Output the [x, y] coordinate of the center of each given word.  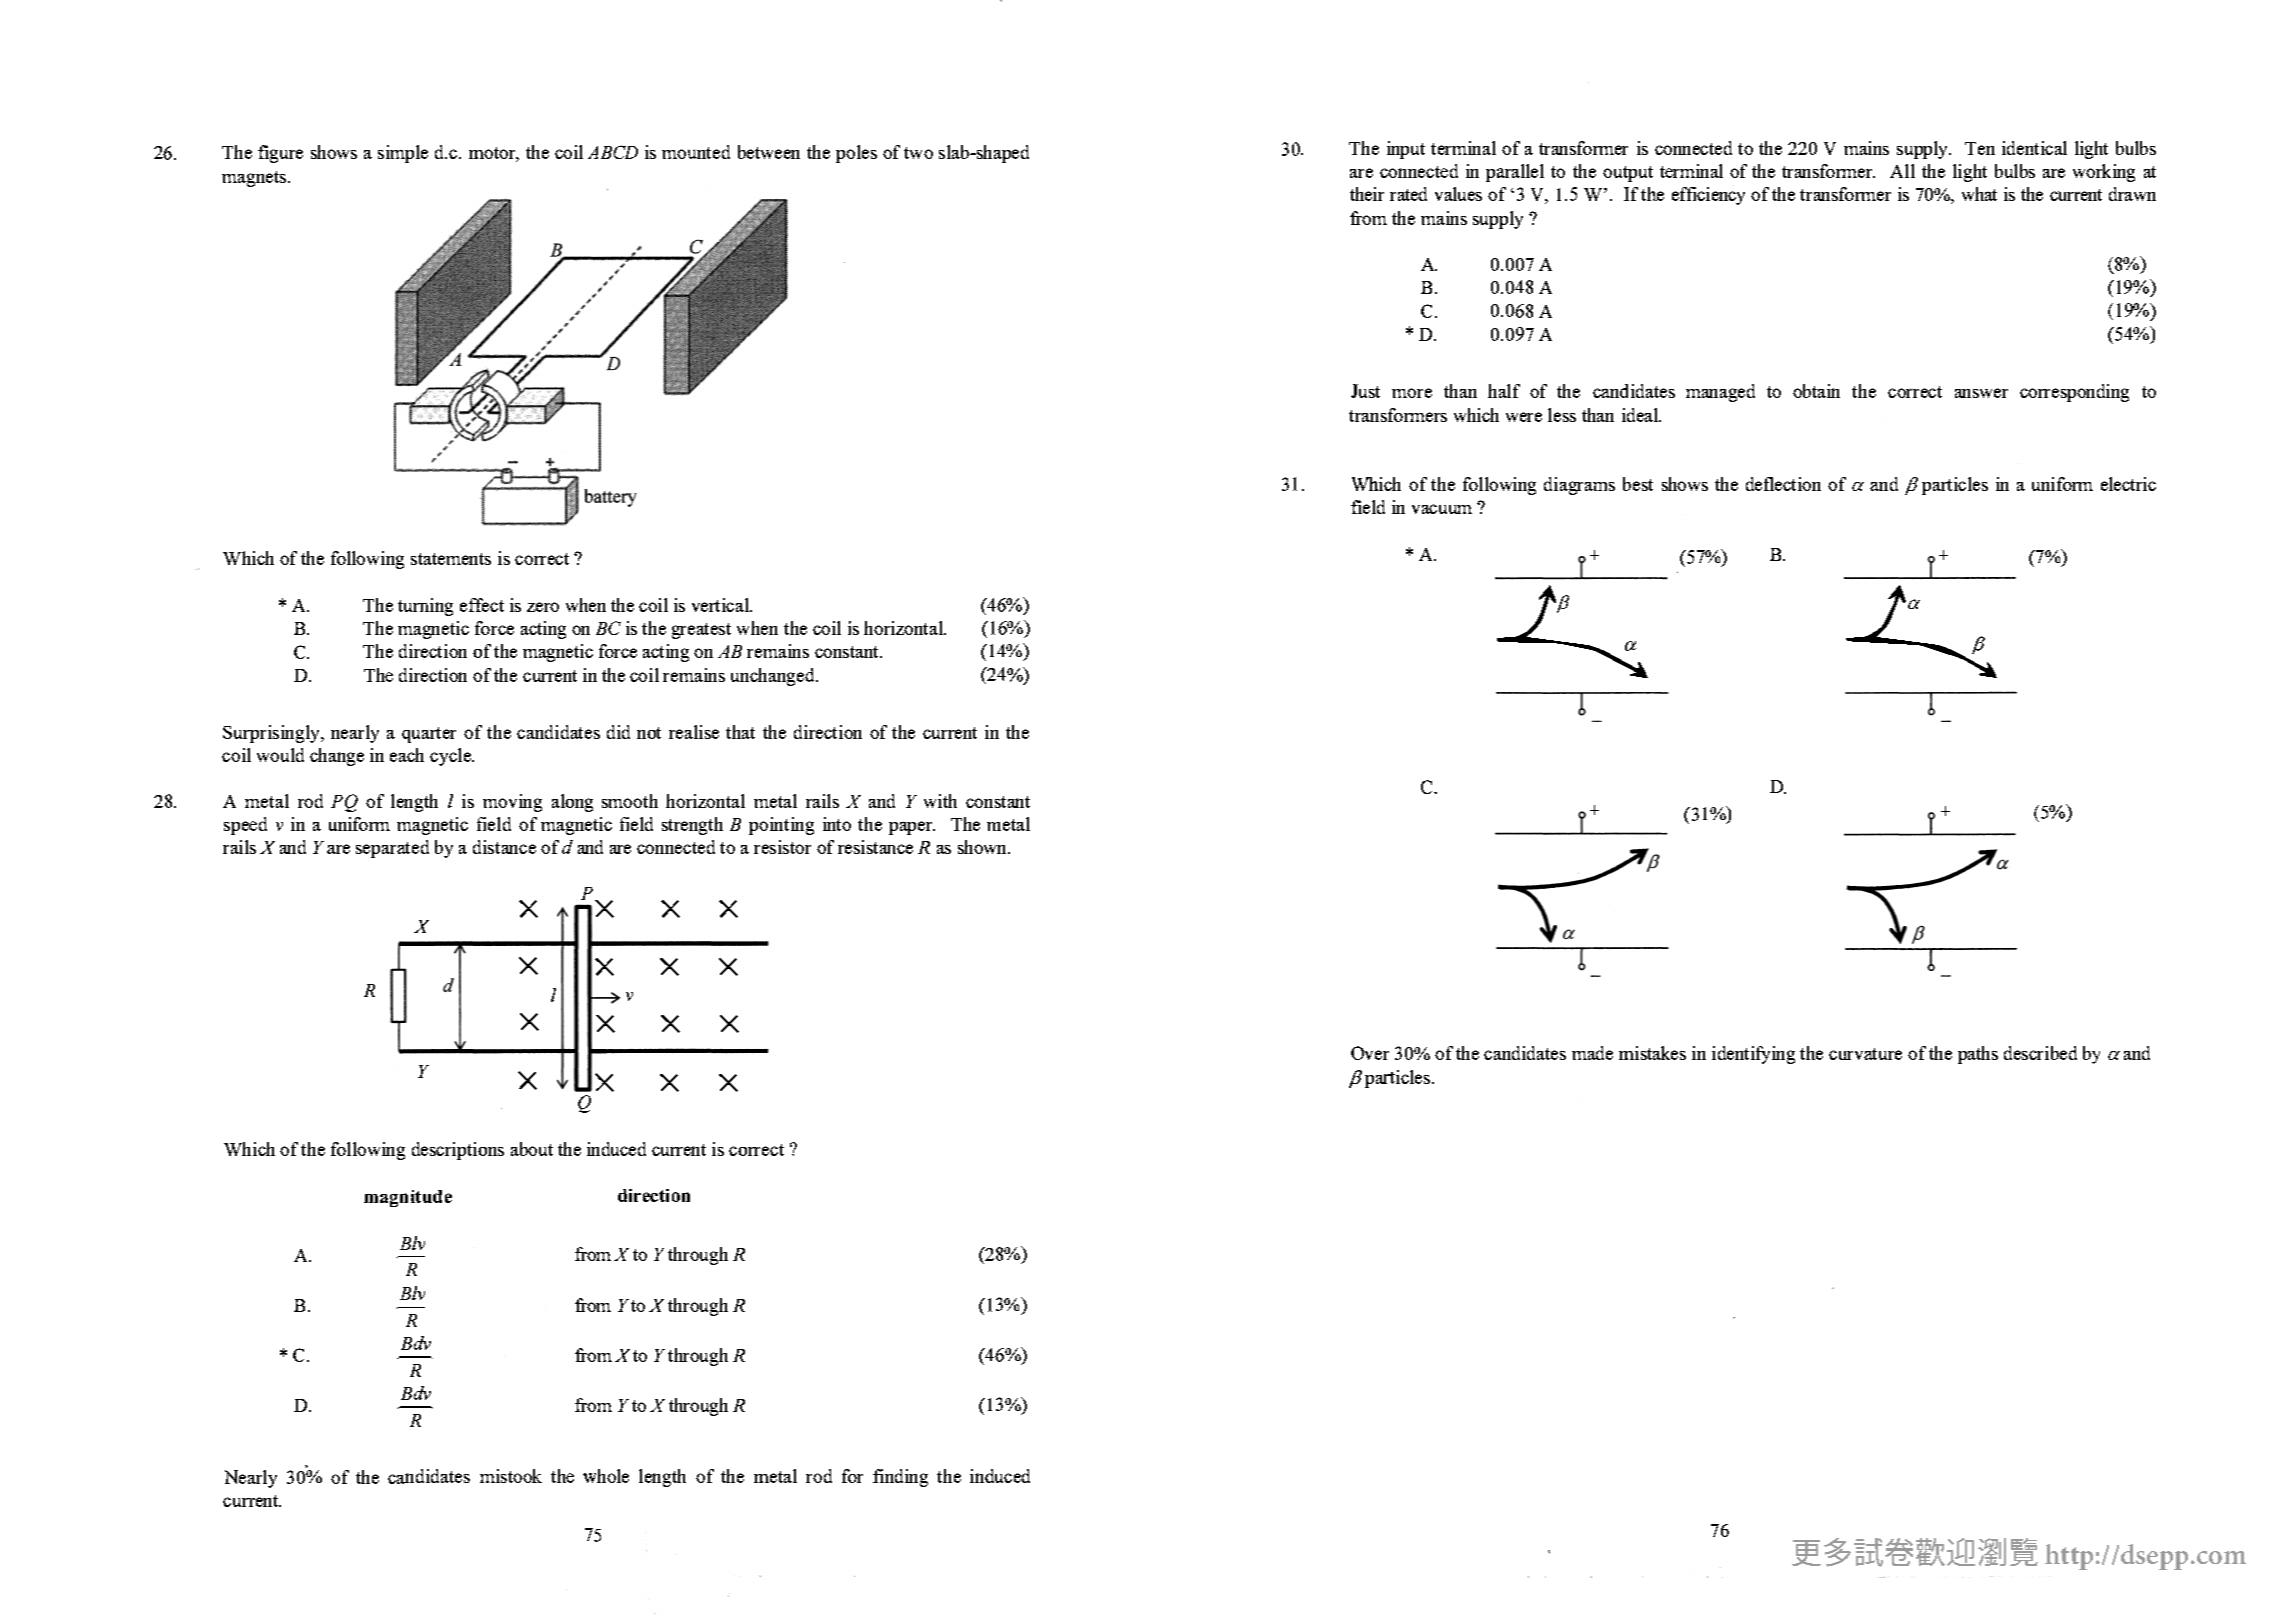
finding [900, 1478]
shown [983, 847]
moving [512, 803]
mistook [511, 1476]
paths [1978, 1055]
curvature [1865, 1054]
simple [403, 154]
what [1979, 194]
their [1367, 194]
